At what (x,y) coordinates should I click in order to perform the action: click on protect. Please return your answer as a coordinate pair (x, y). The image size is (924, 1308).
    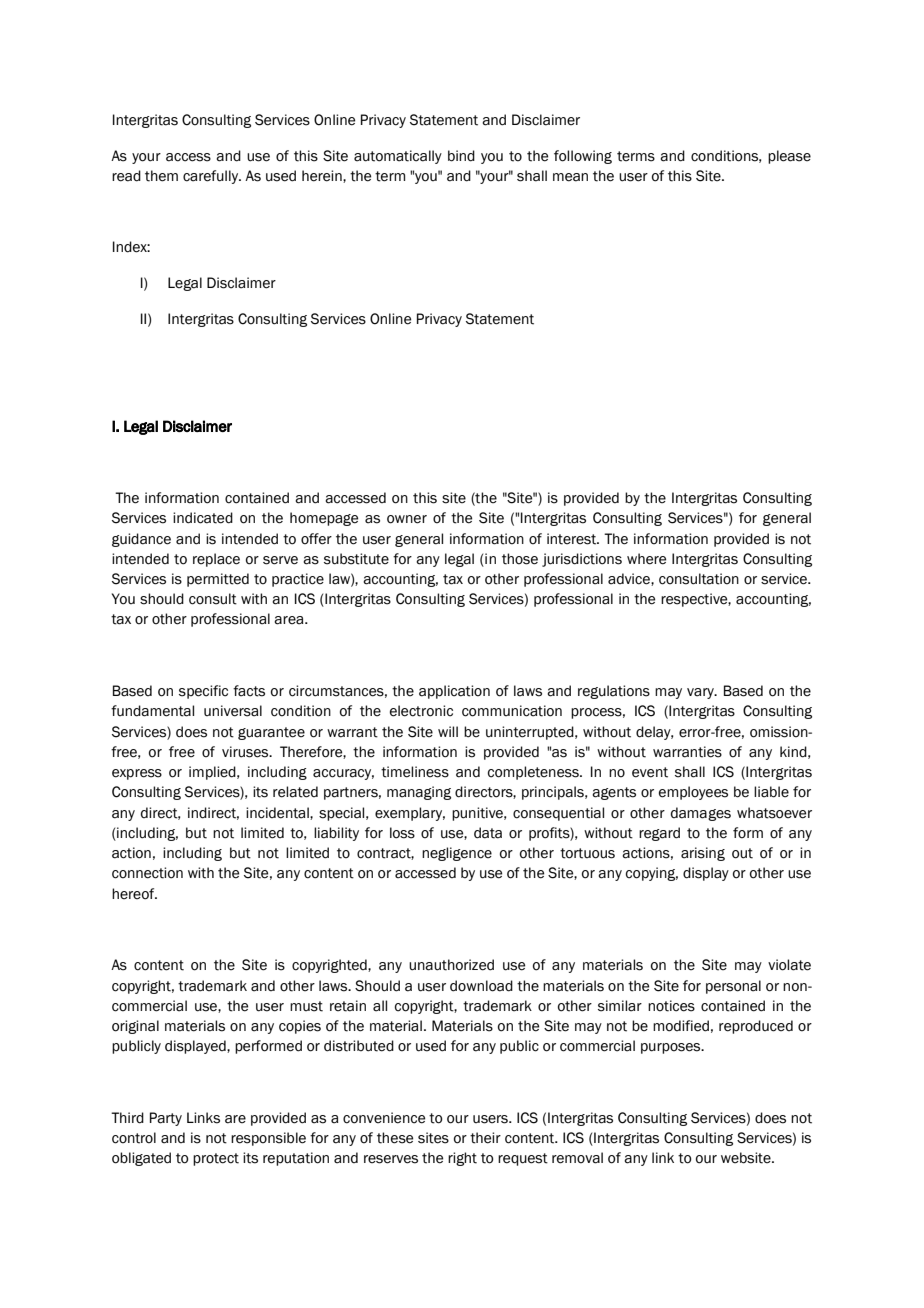
    Looking at the image, I should click on (216, 1159).
